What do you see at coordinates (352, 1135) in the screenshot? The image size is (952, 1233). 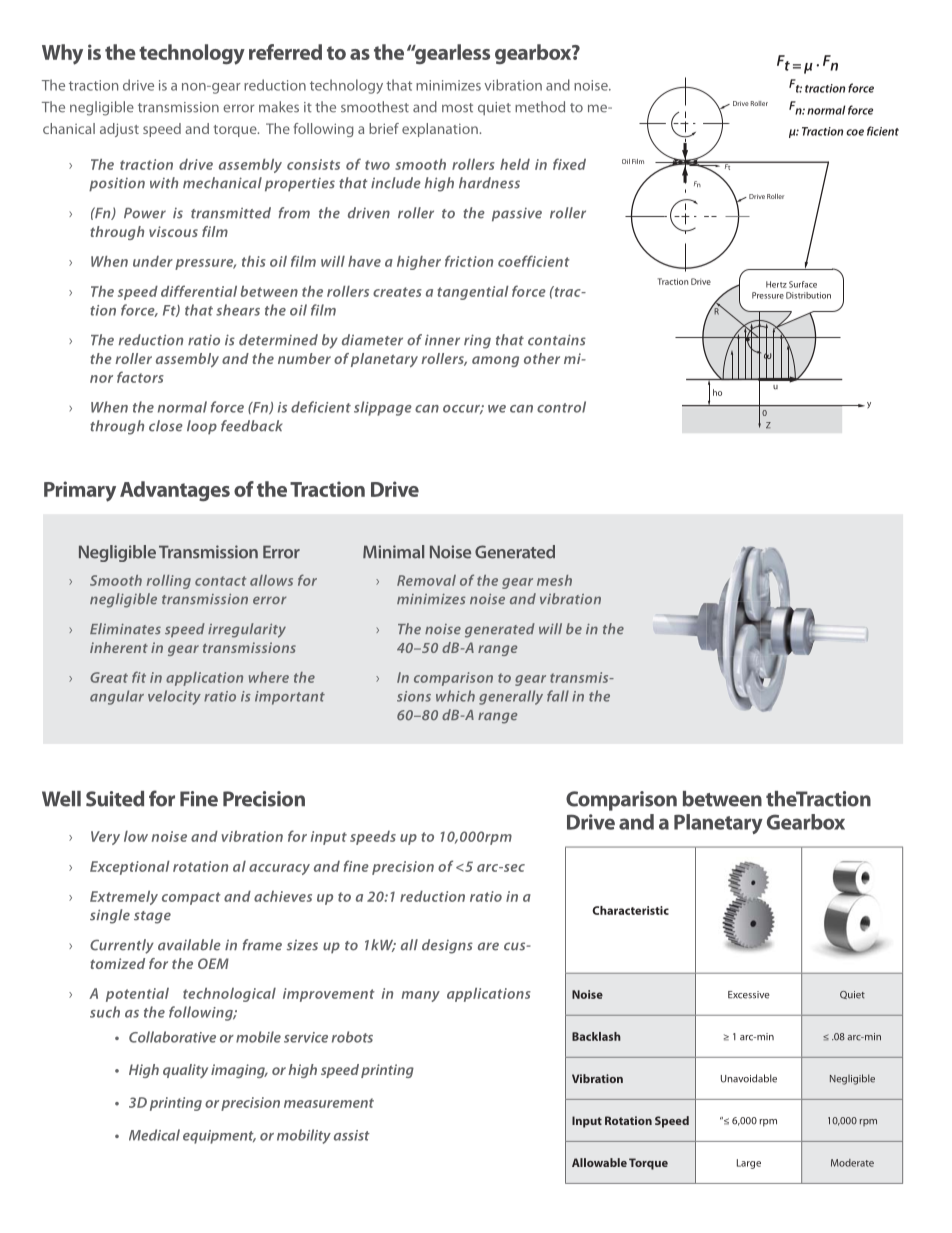 I see `assist` at bounding box center [352, 1135].
